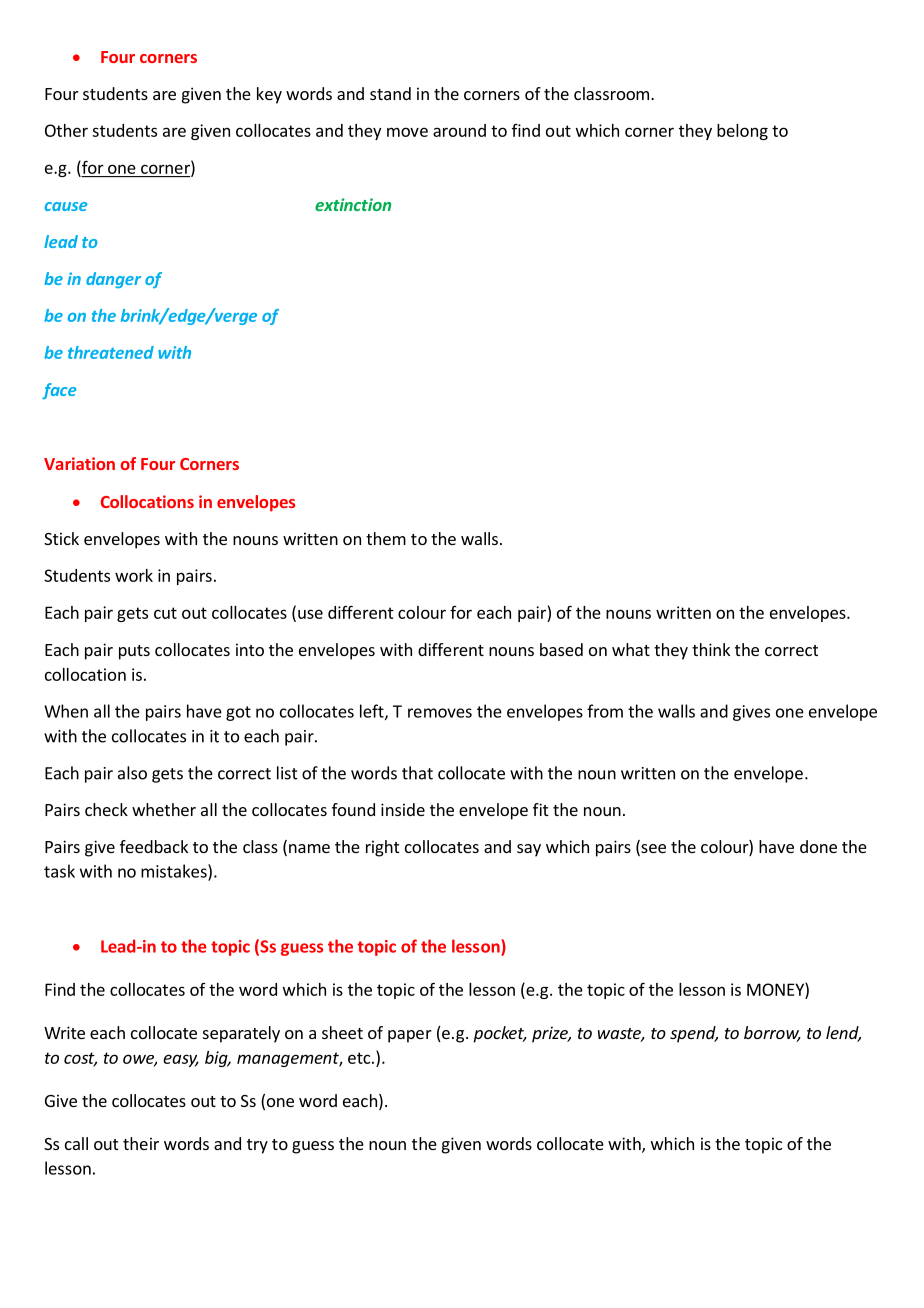 This screenshot has width=924, height=1308. I want to click on their, so click(141, 1143).
